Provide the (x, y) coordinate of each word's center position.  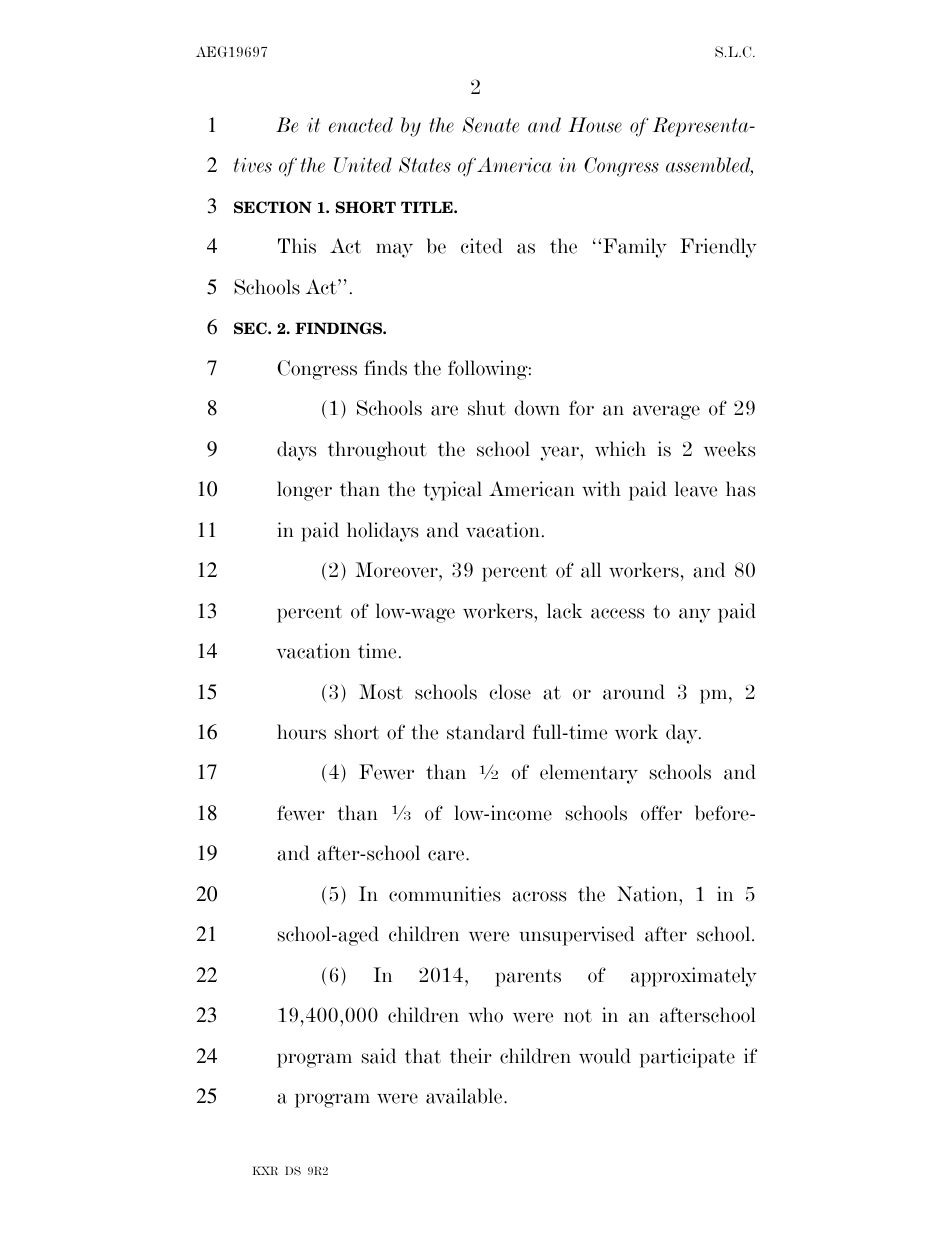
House (595, 125)
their (471, 1056)
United (363, 165)
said (379, 1056)
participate (687, 1058)
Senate (490, 125)
